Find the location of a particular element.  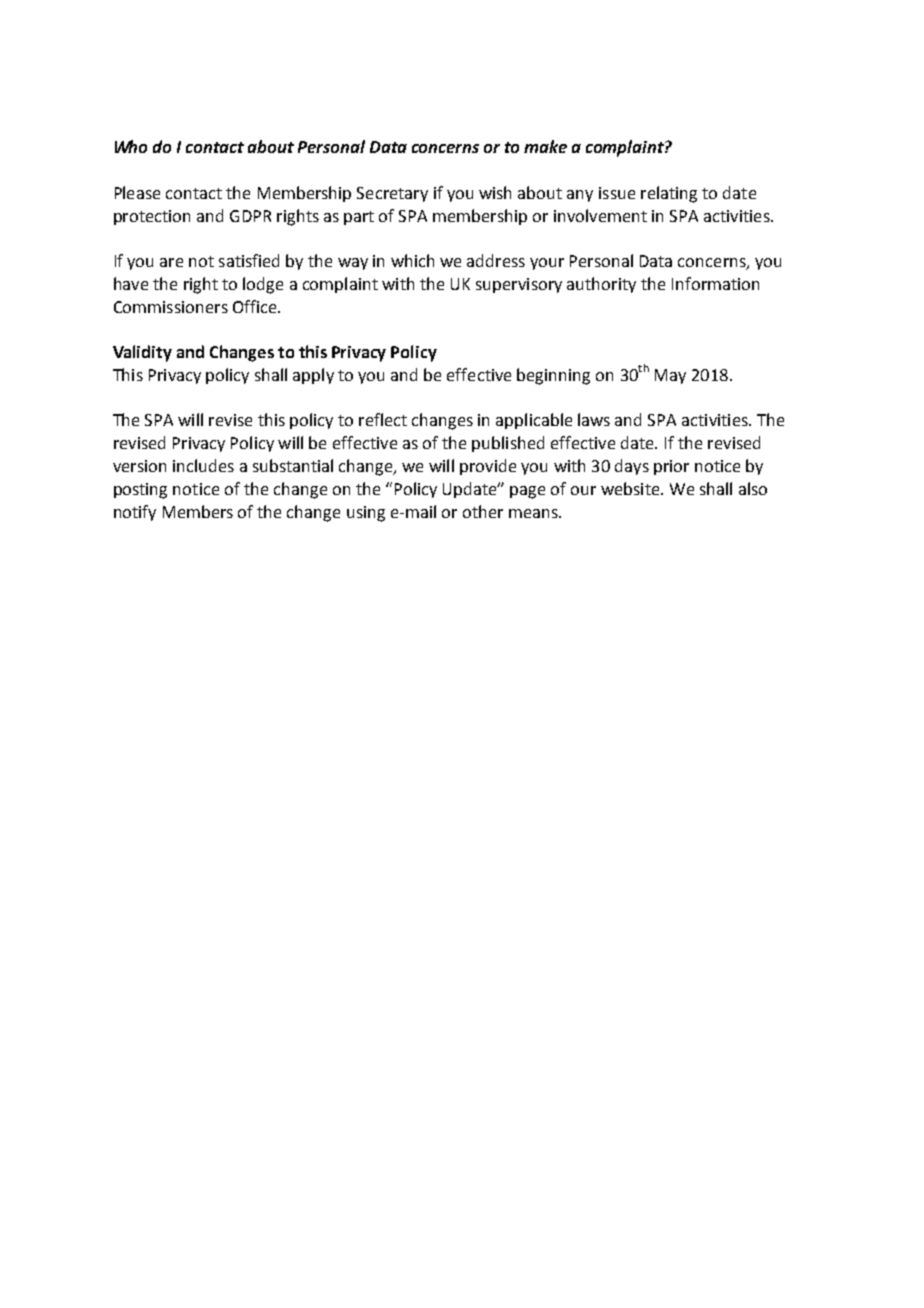

other is located at coordinates (483, 511).
